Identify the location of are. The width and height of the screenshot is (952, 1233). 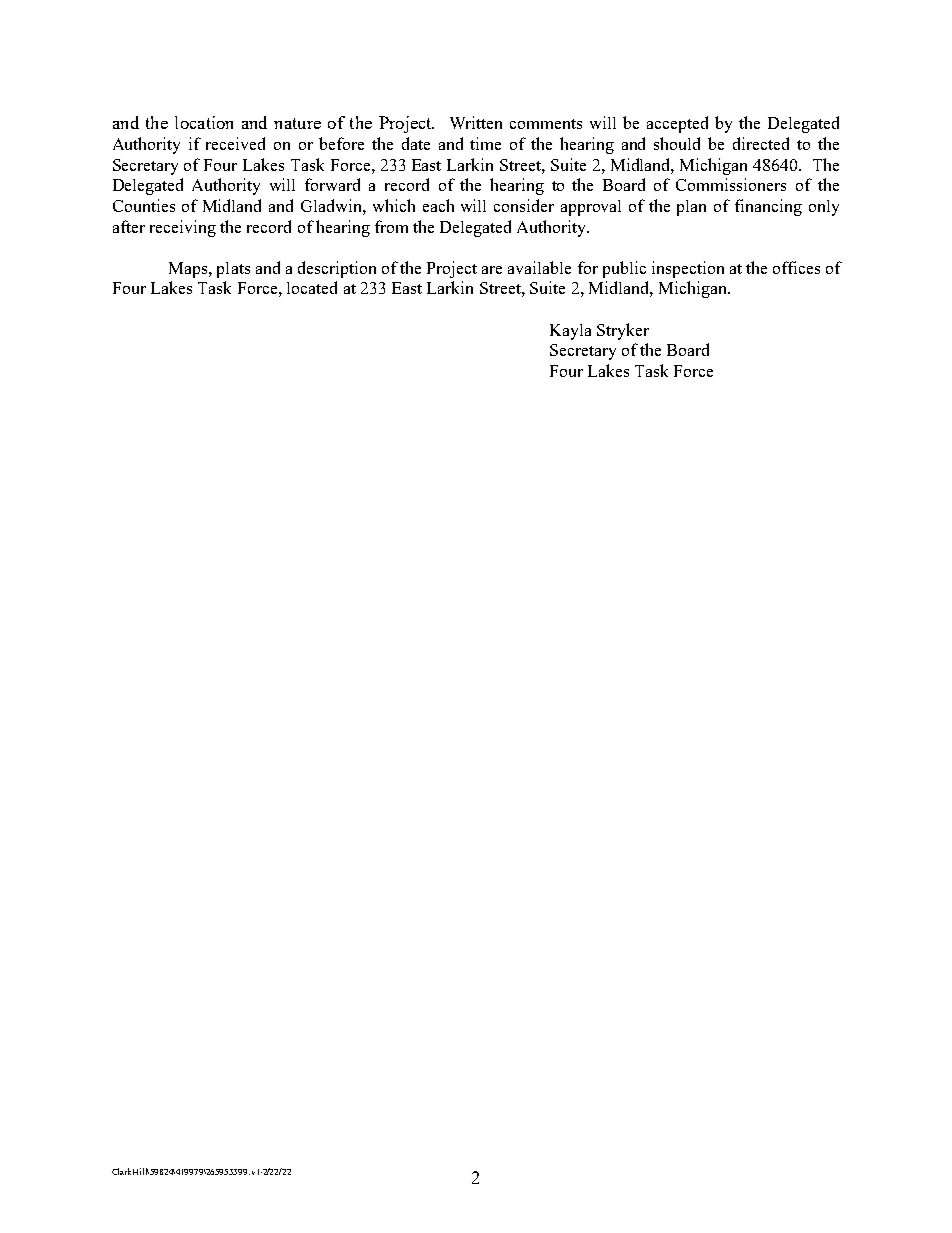
(492, 270).
